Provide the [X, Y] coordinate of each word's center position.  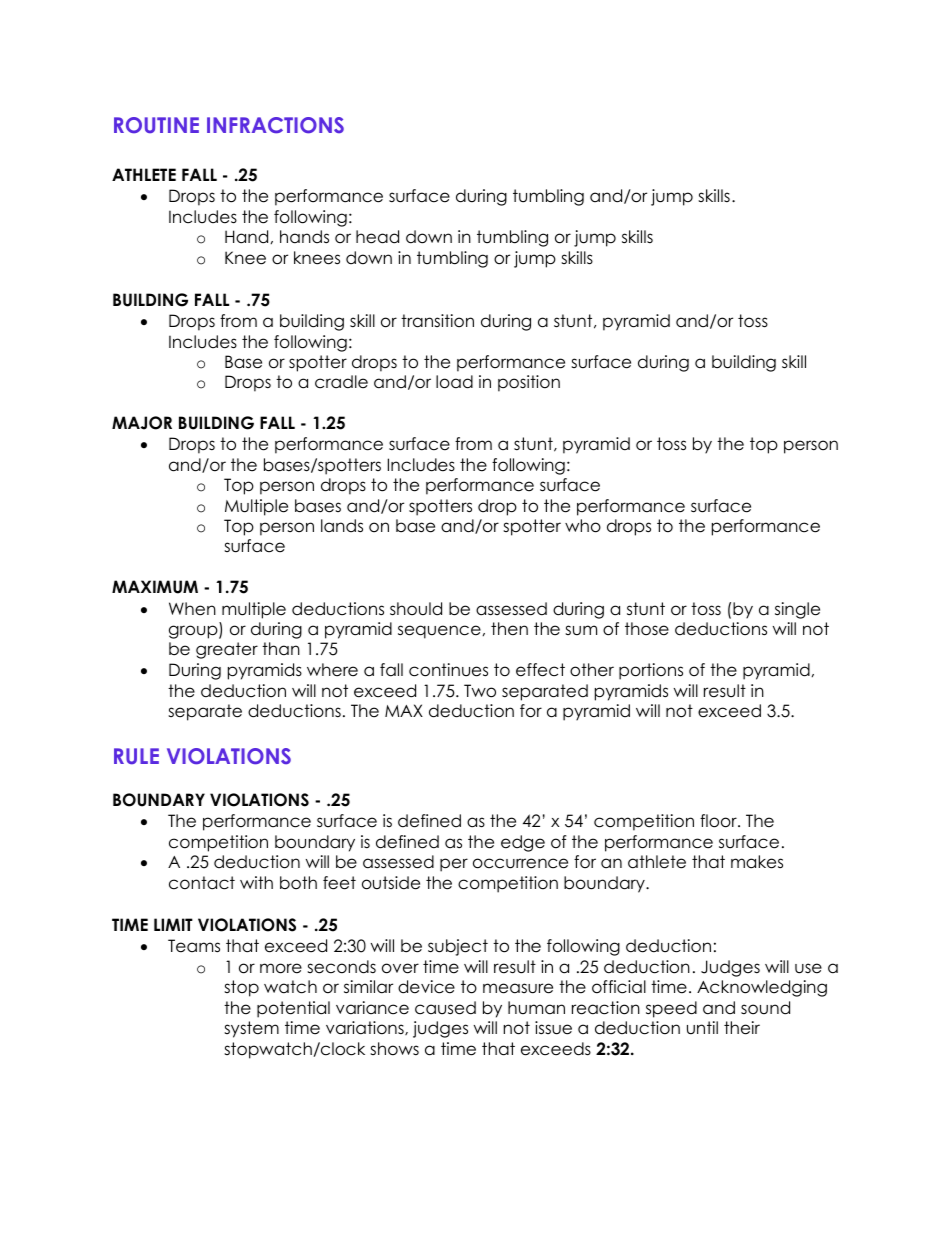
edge [523, 843]
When [192, 609]
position [529, 383]
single [797, 610]
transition [437, 321]
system [251, 1029]
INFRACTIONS [275, 125]
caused [445, 1008]
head [377, 237]
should [416, 609]
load [454, 382]
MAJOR [142, 423]
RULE [136, 756]
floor [719, 821]
